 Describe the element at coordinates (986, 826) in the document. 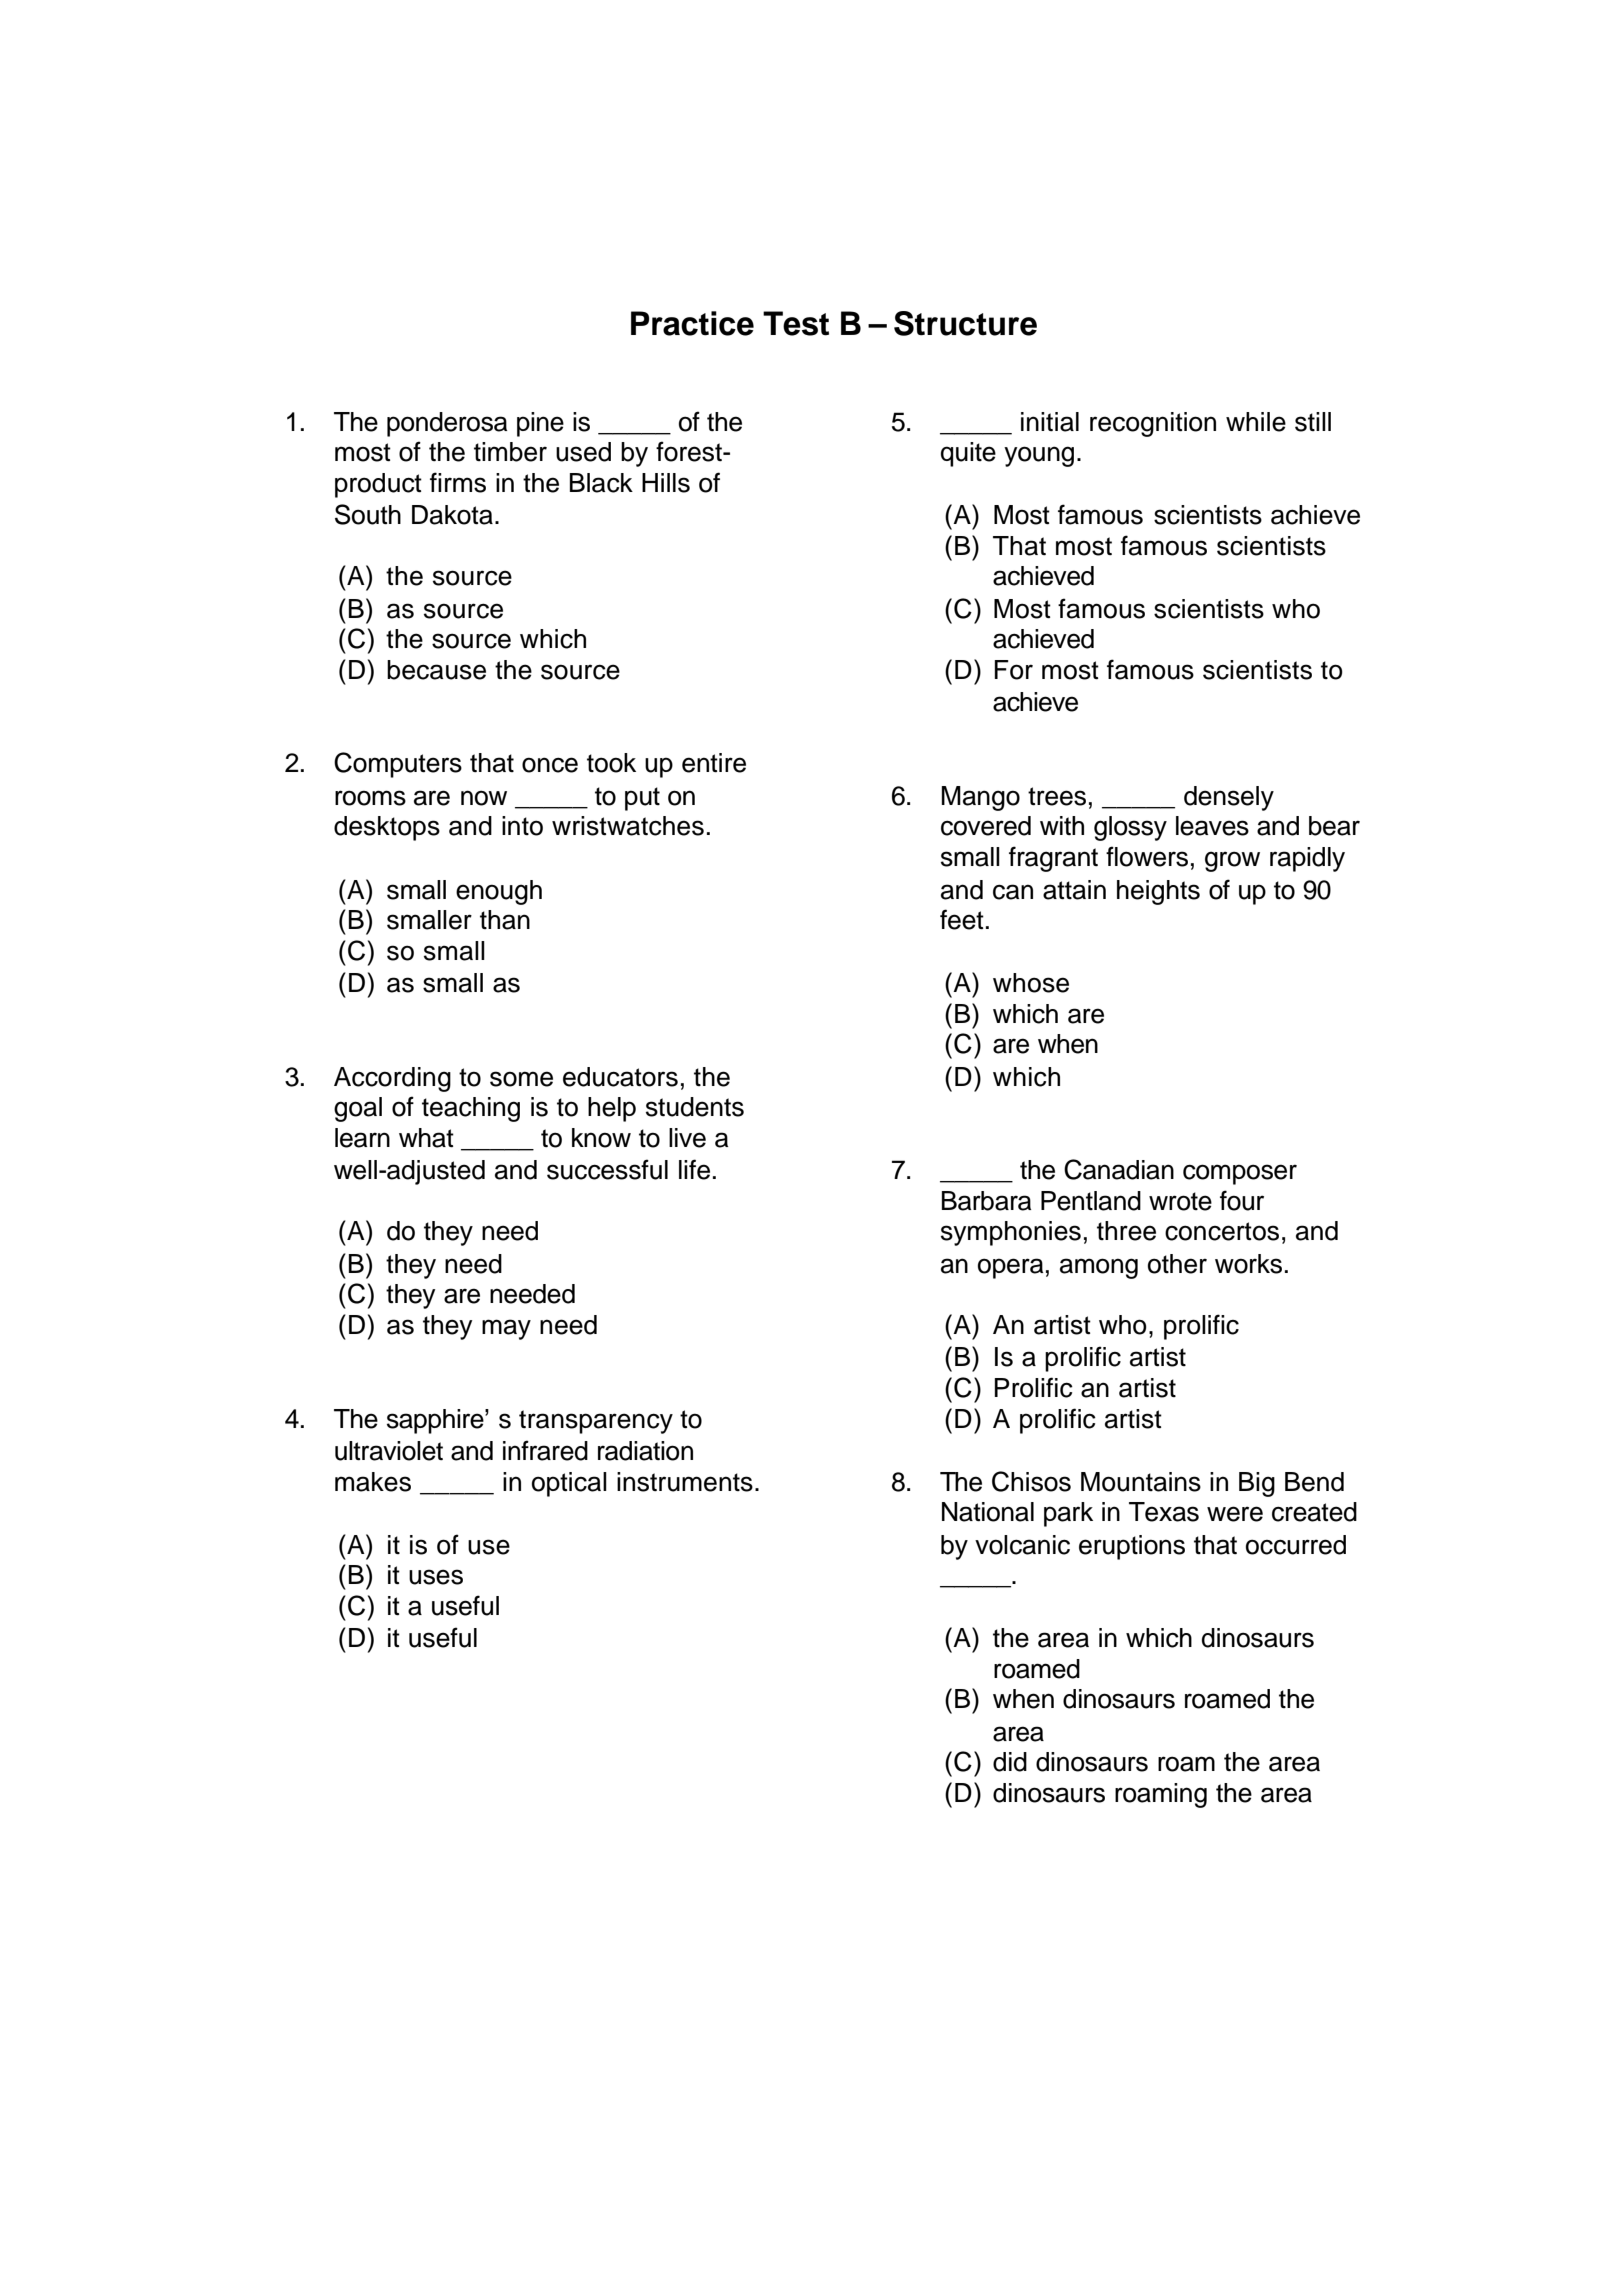

I see `covered` at that location.
